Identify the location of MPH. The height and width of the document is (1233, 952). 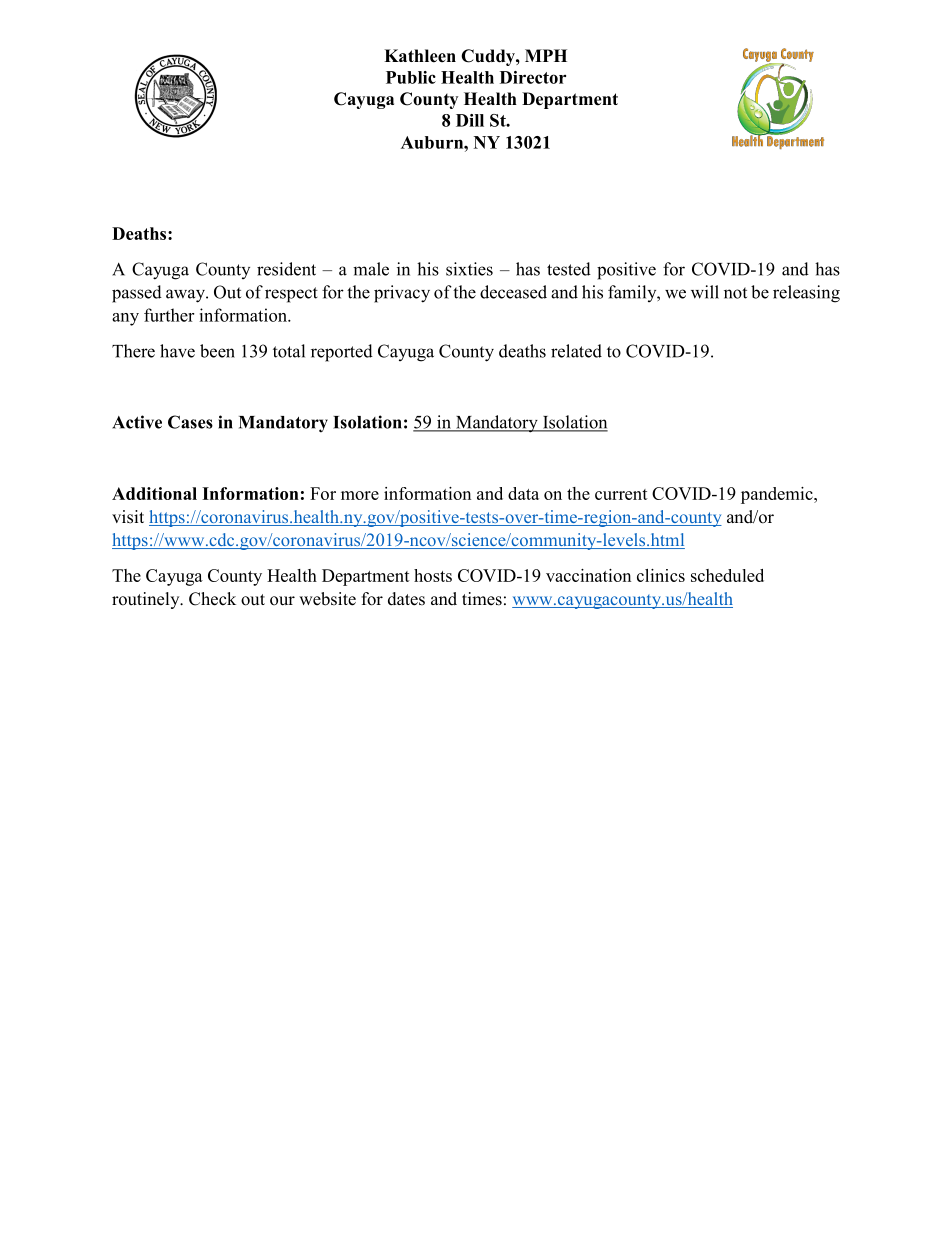
(546, 55).
